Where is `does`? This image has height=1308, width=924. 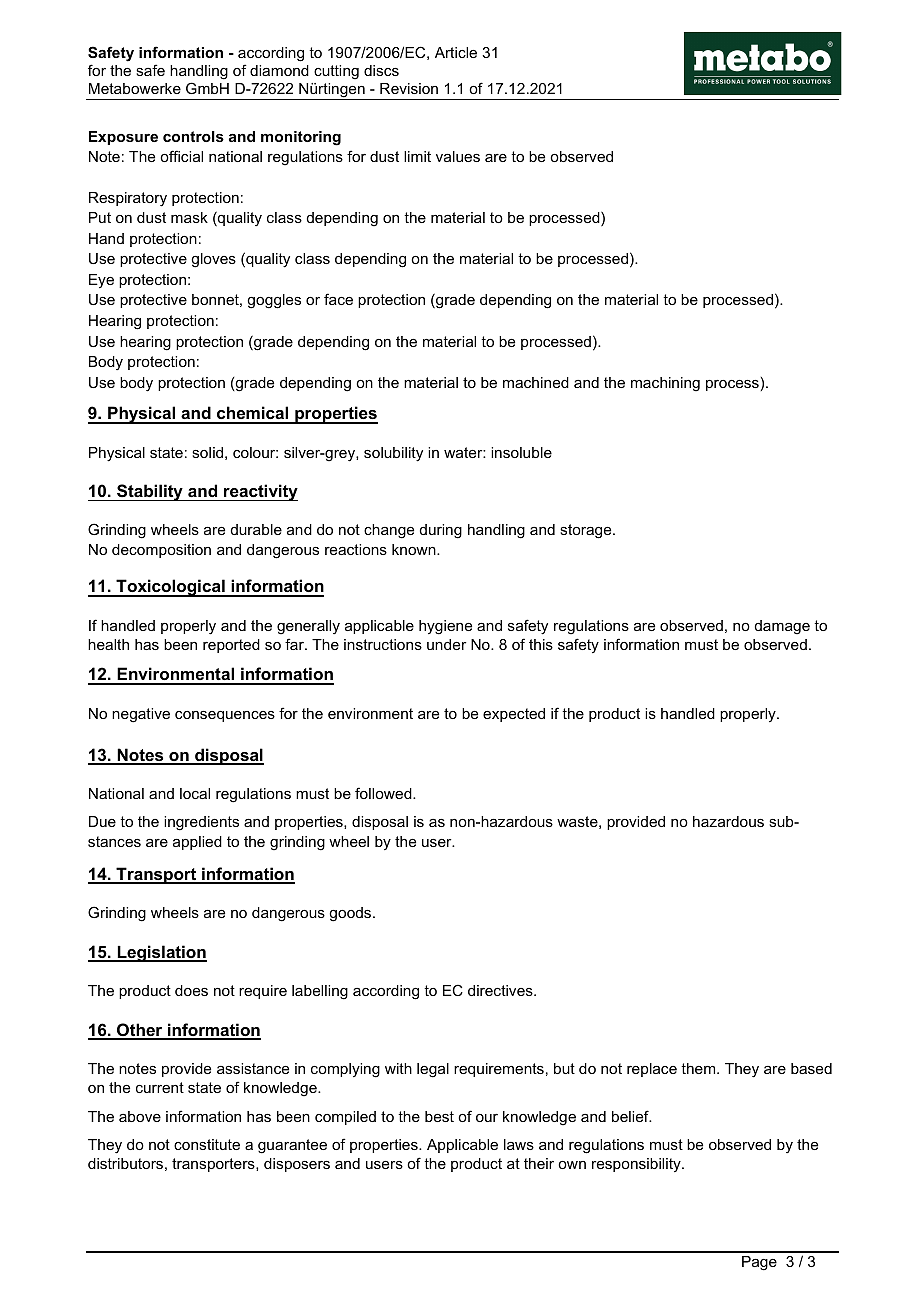
does is located at coordinates (191, 990).
